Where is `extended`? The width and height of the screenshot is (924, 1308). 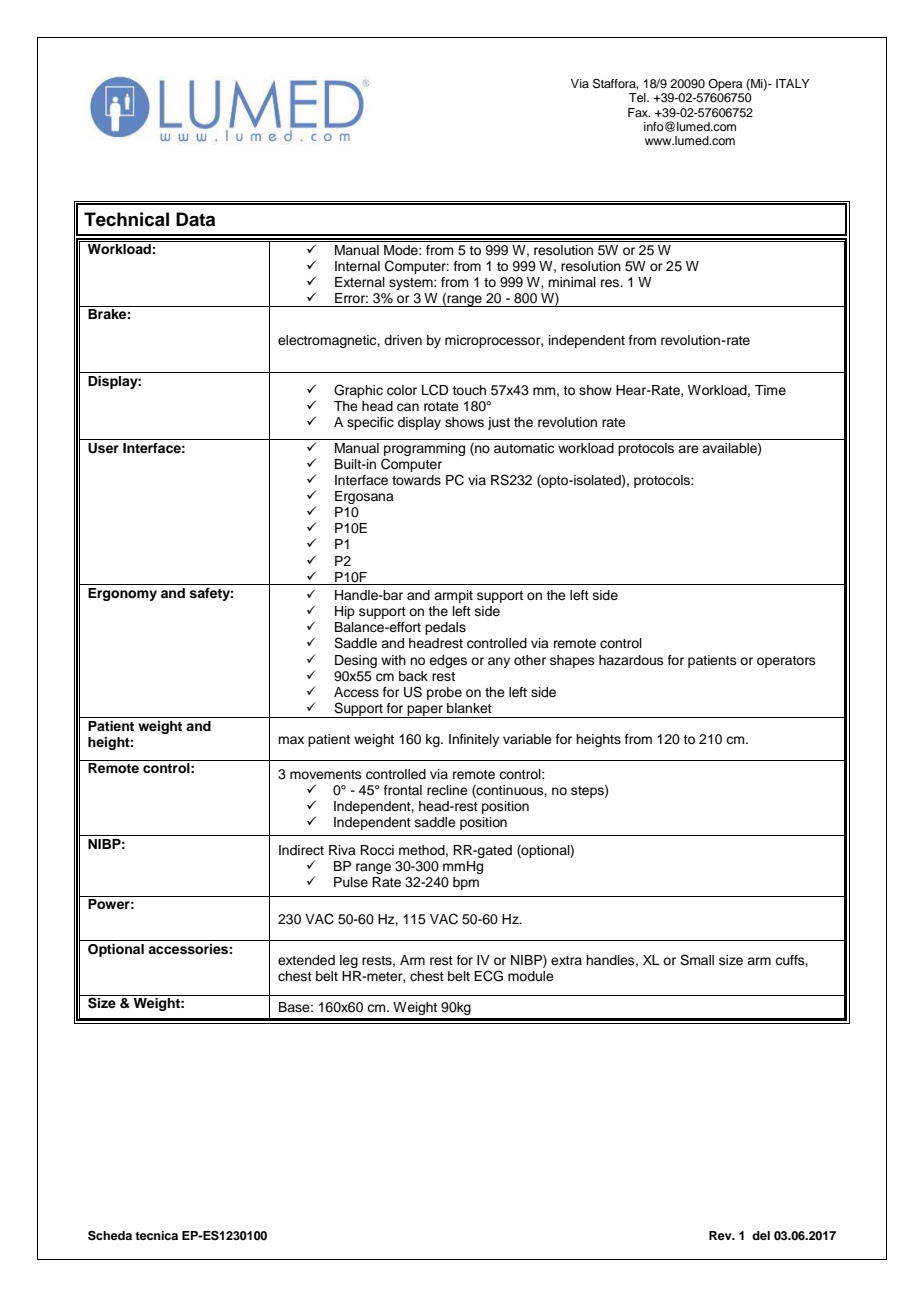
extended is located at coordinates (306, 960).
